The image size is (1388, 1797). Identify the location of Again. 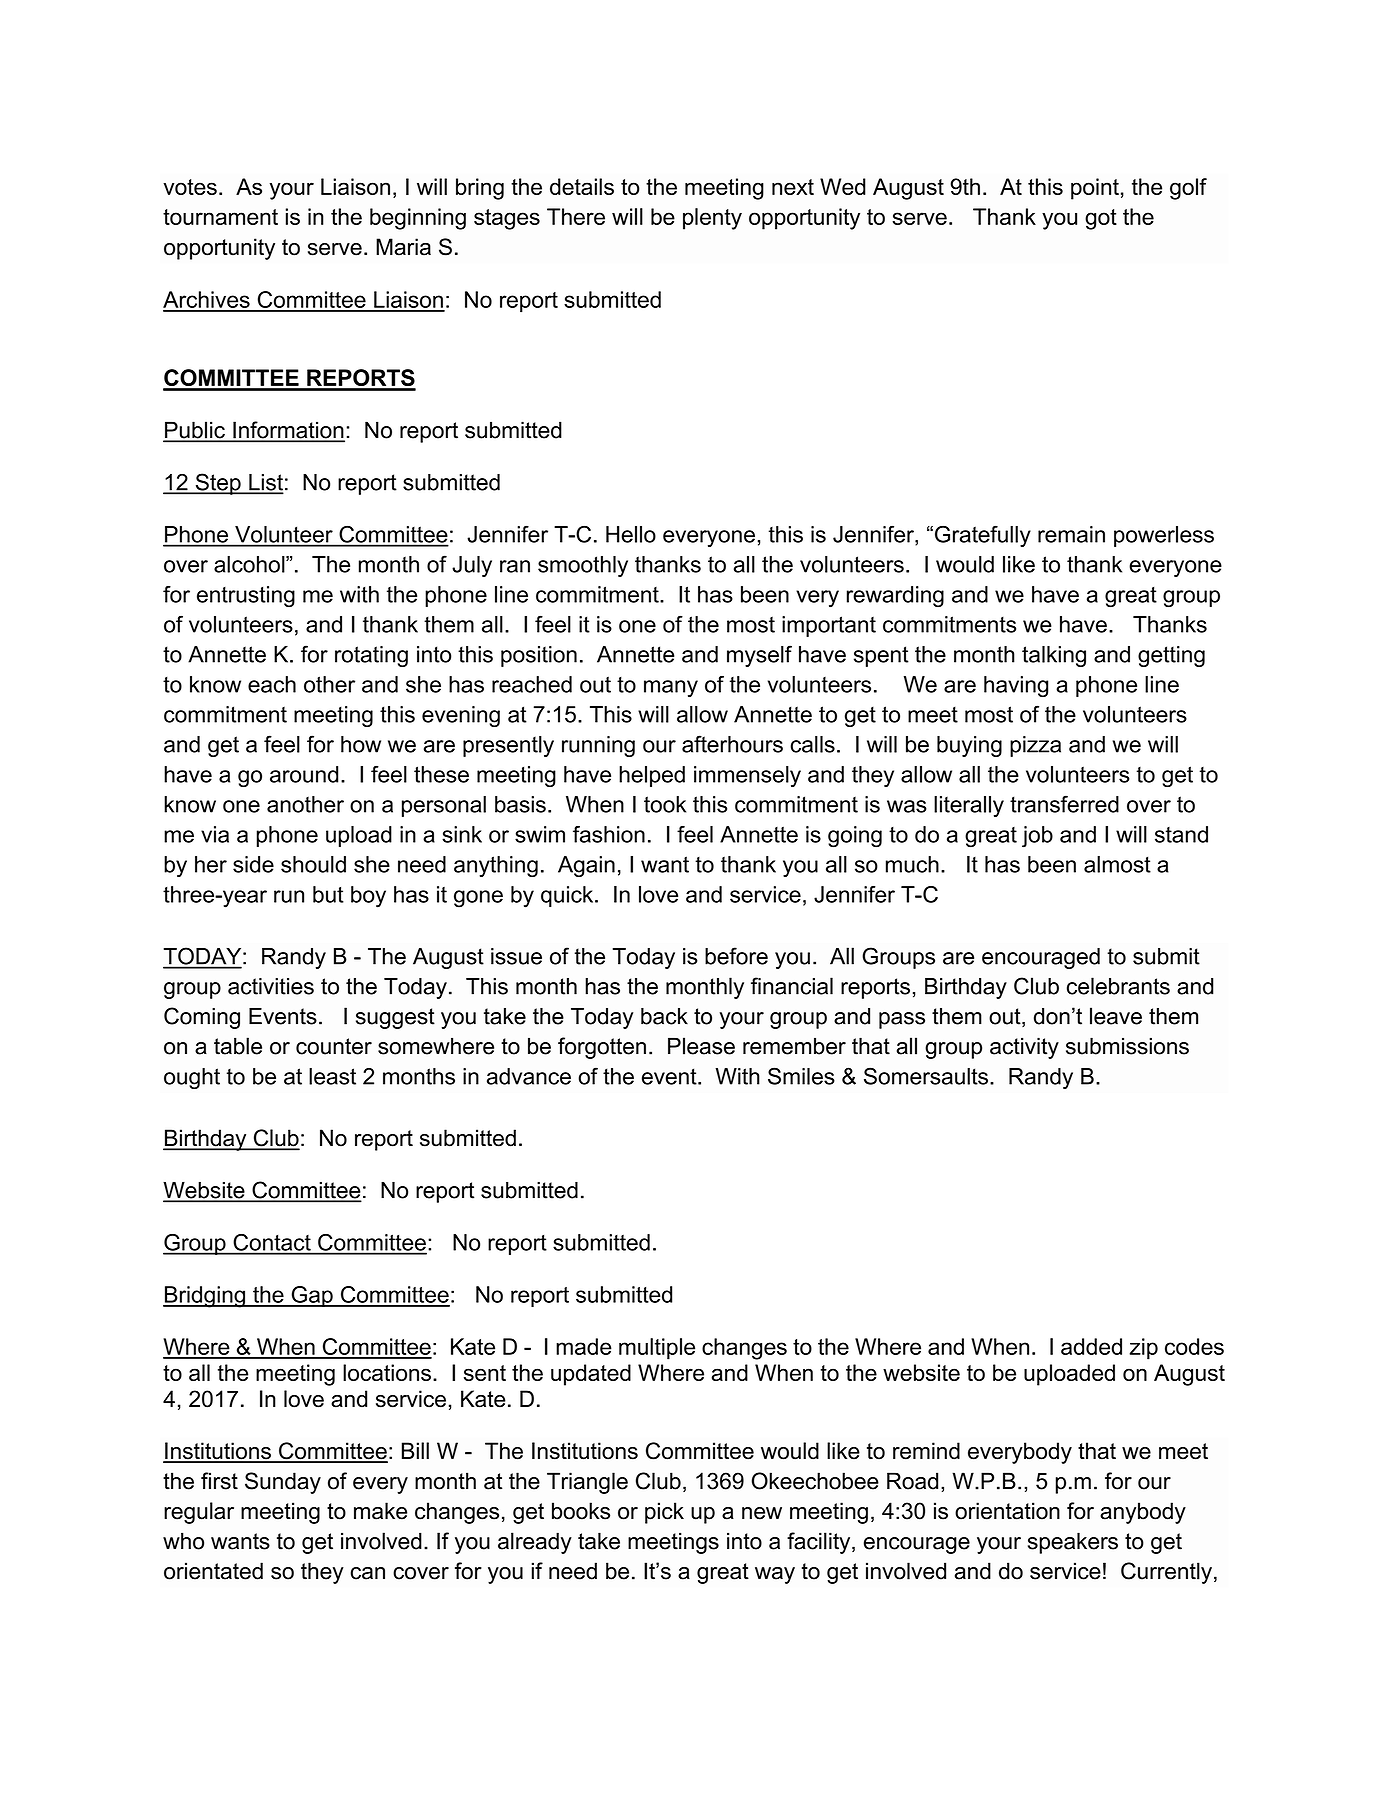
(586, 866).
